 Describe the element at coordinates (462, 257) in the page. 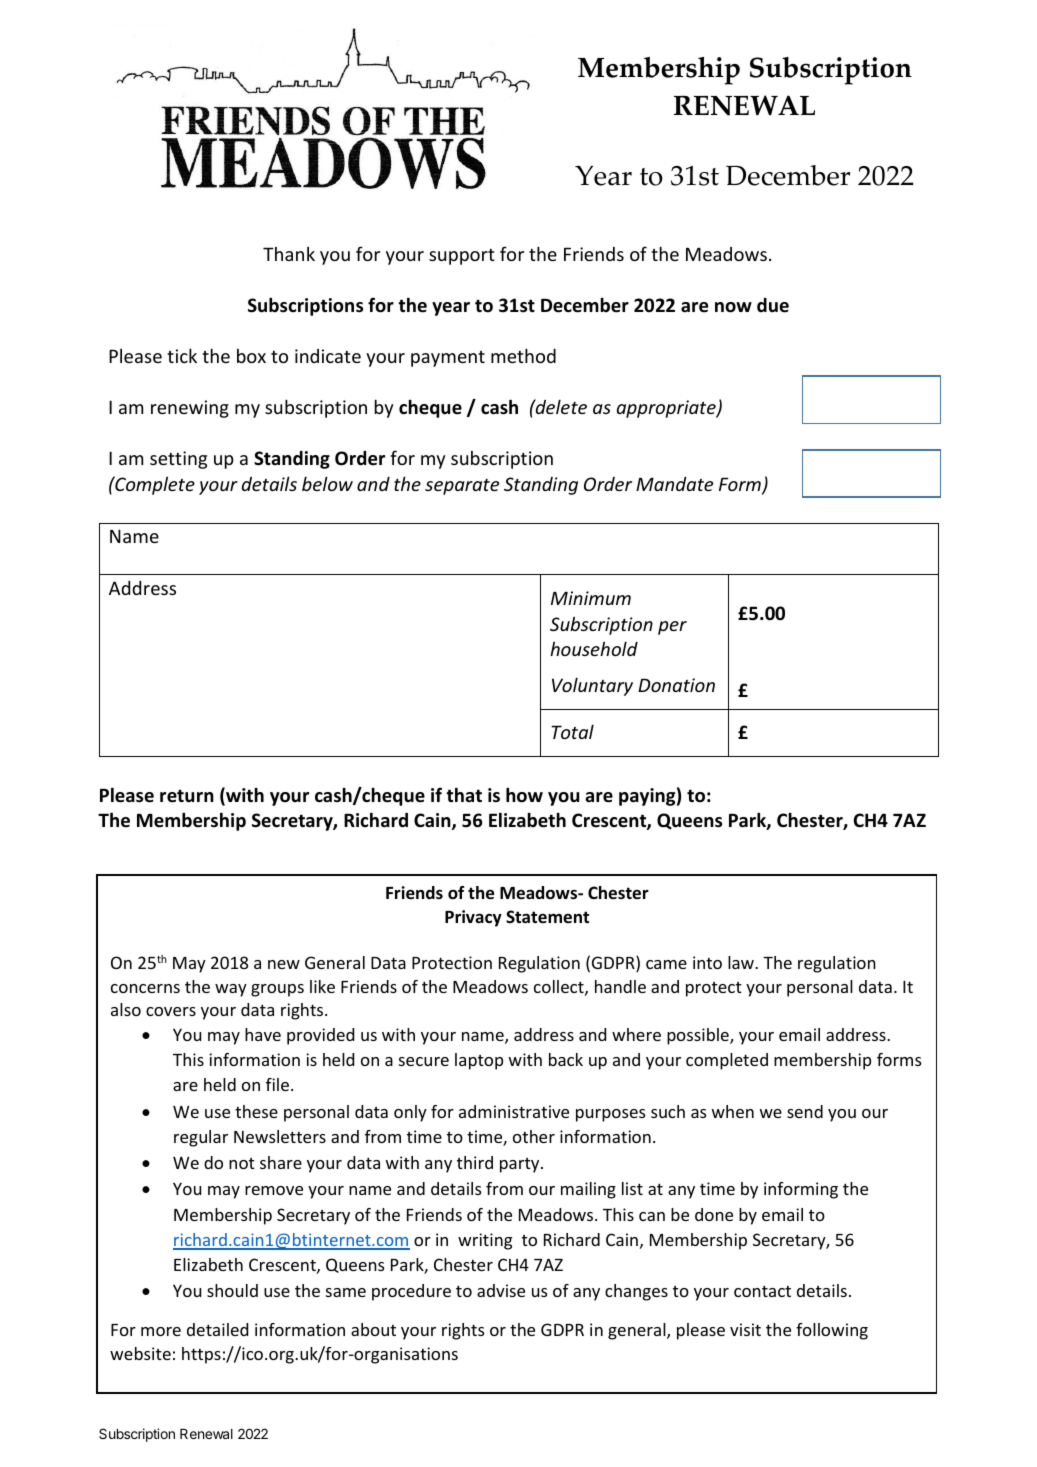

I see `support` at that location.
